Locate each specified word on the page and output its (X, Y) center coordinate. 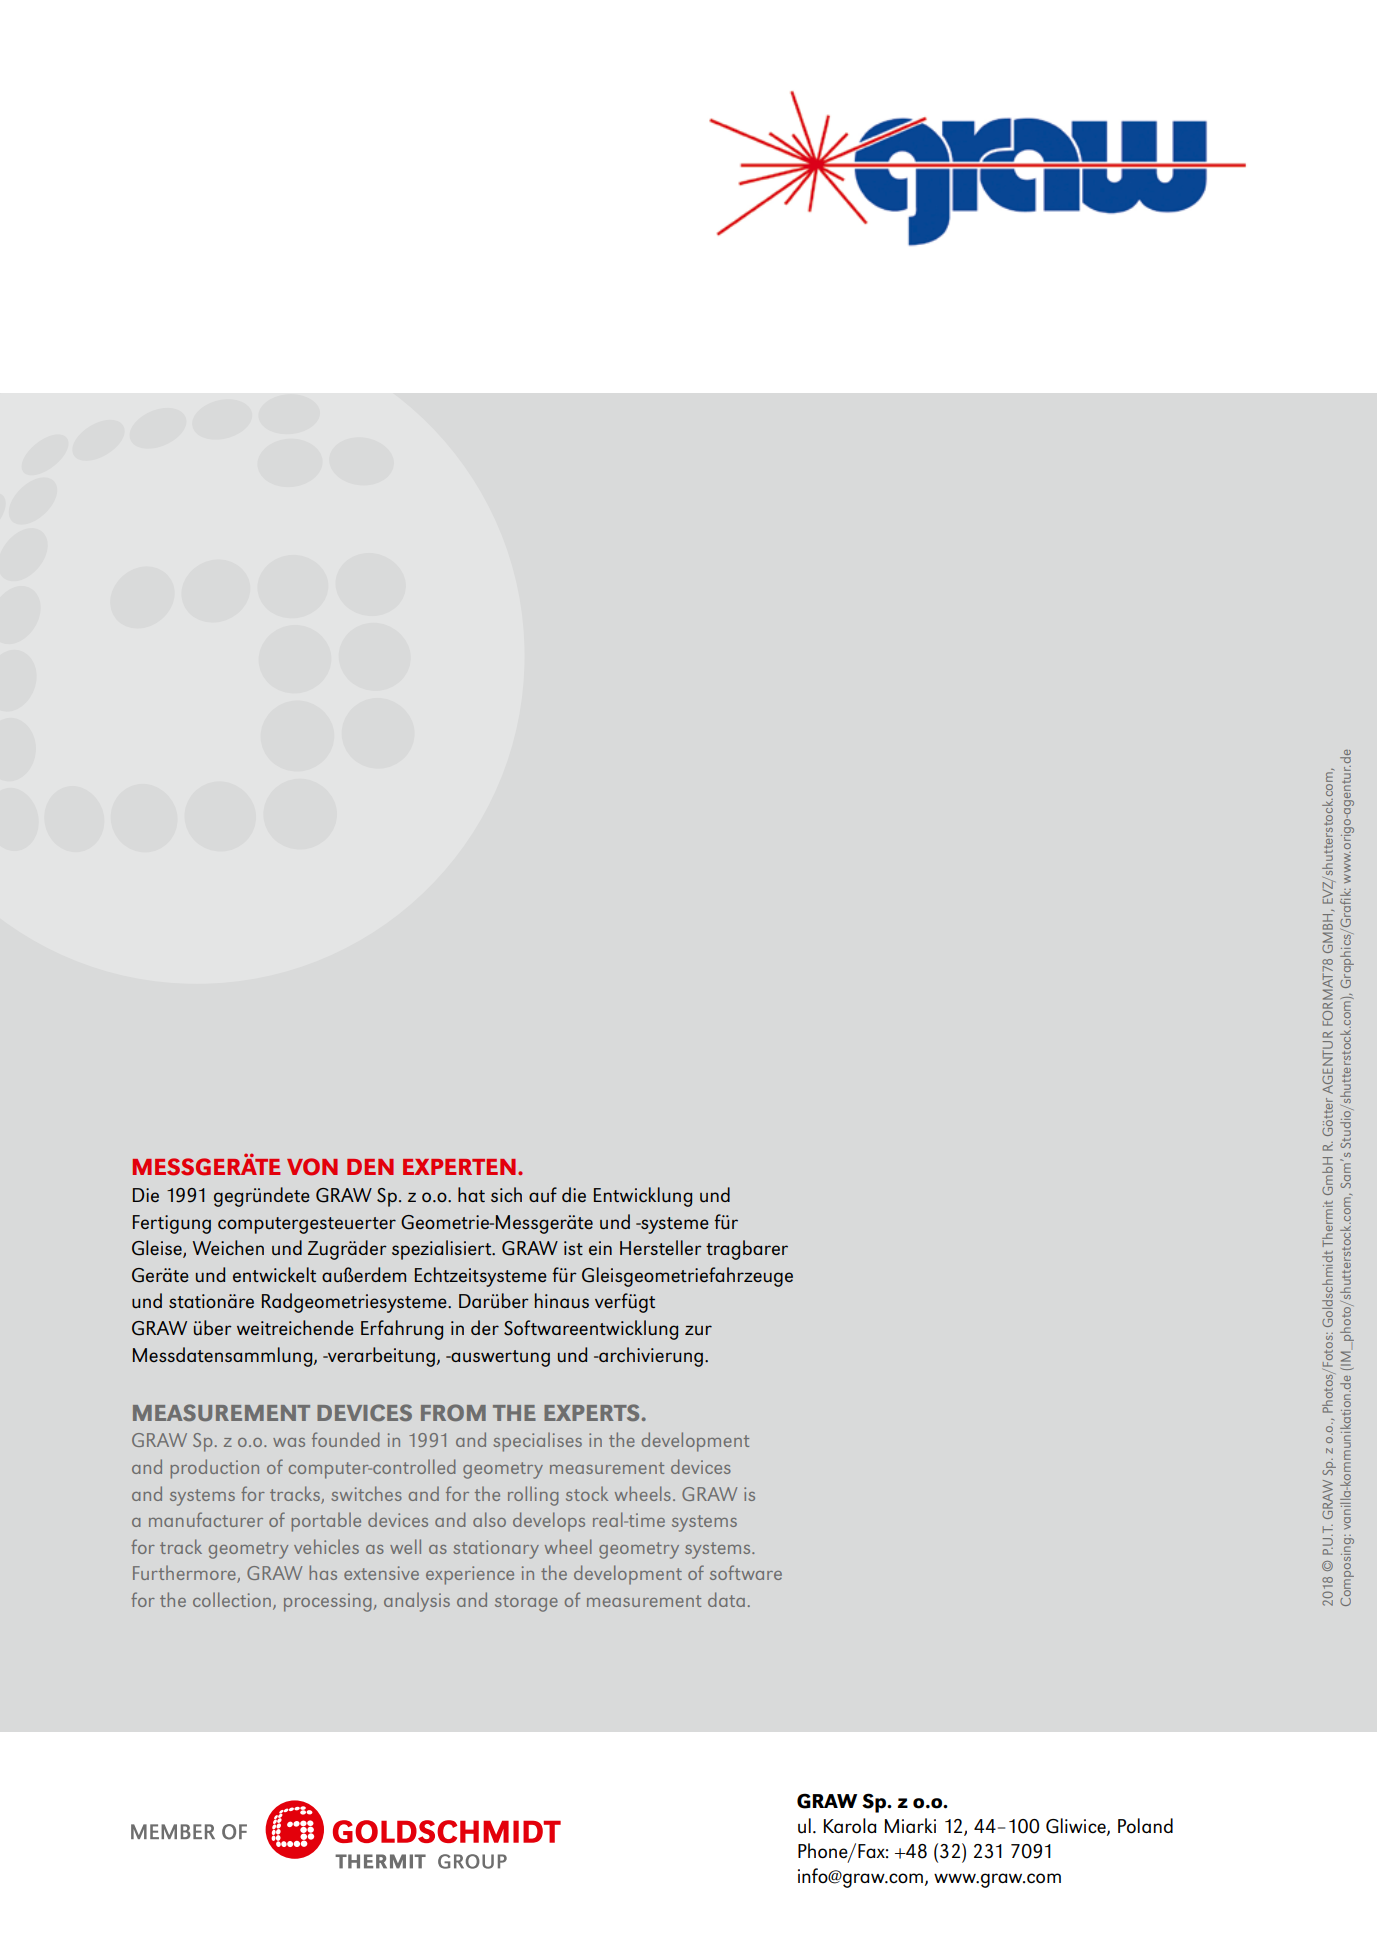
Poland (1145, 1826)
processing (327, 1602)
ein (600, 1248)
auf (543, 1195)
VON (312, 1167)
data (726, 1599)
